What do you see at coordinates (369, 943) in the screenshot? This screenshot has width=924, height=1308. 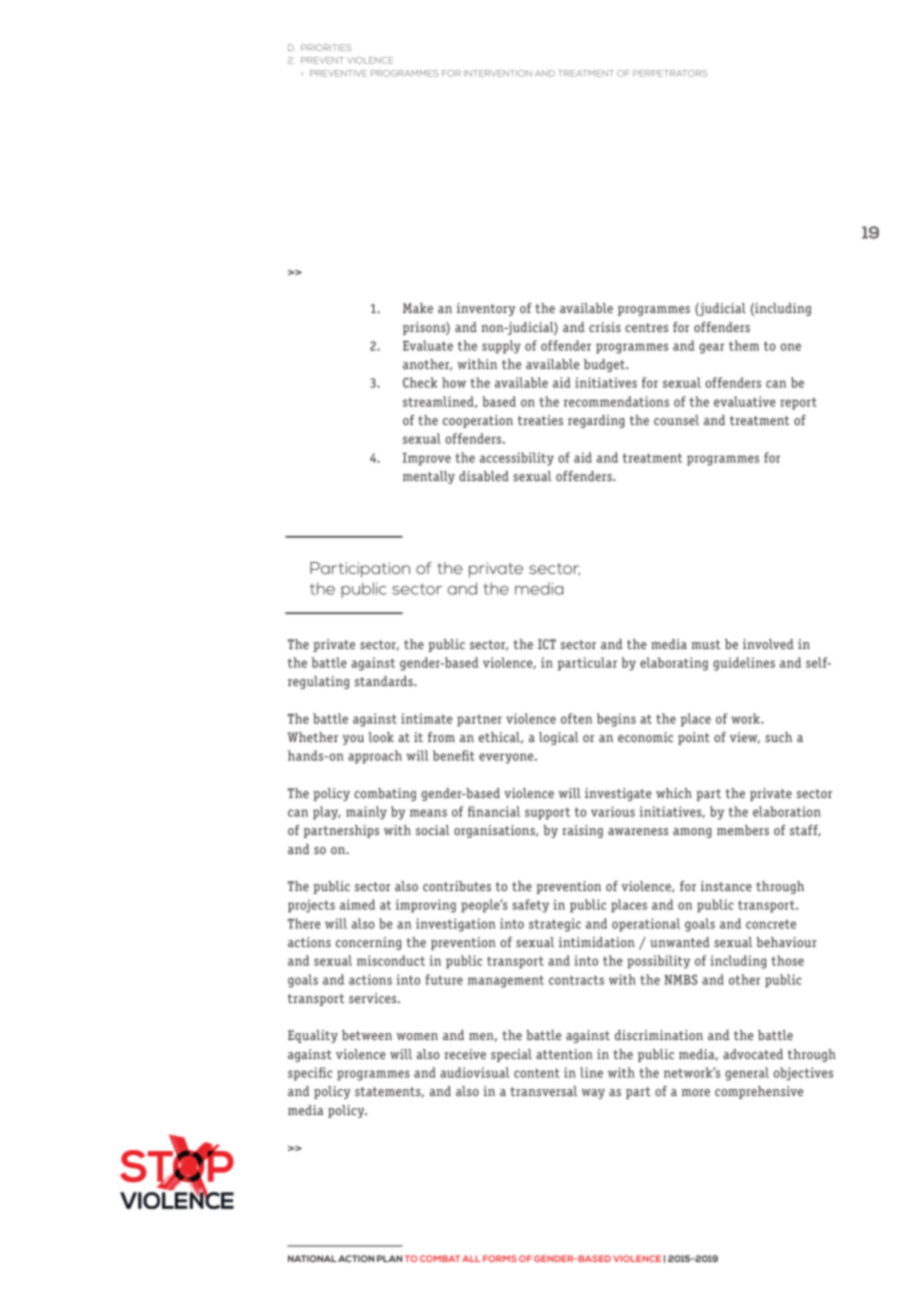 I see `concerning` at bounding box center [369, 943].
